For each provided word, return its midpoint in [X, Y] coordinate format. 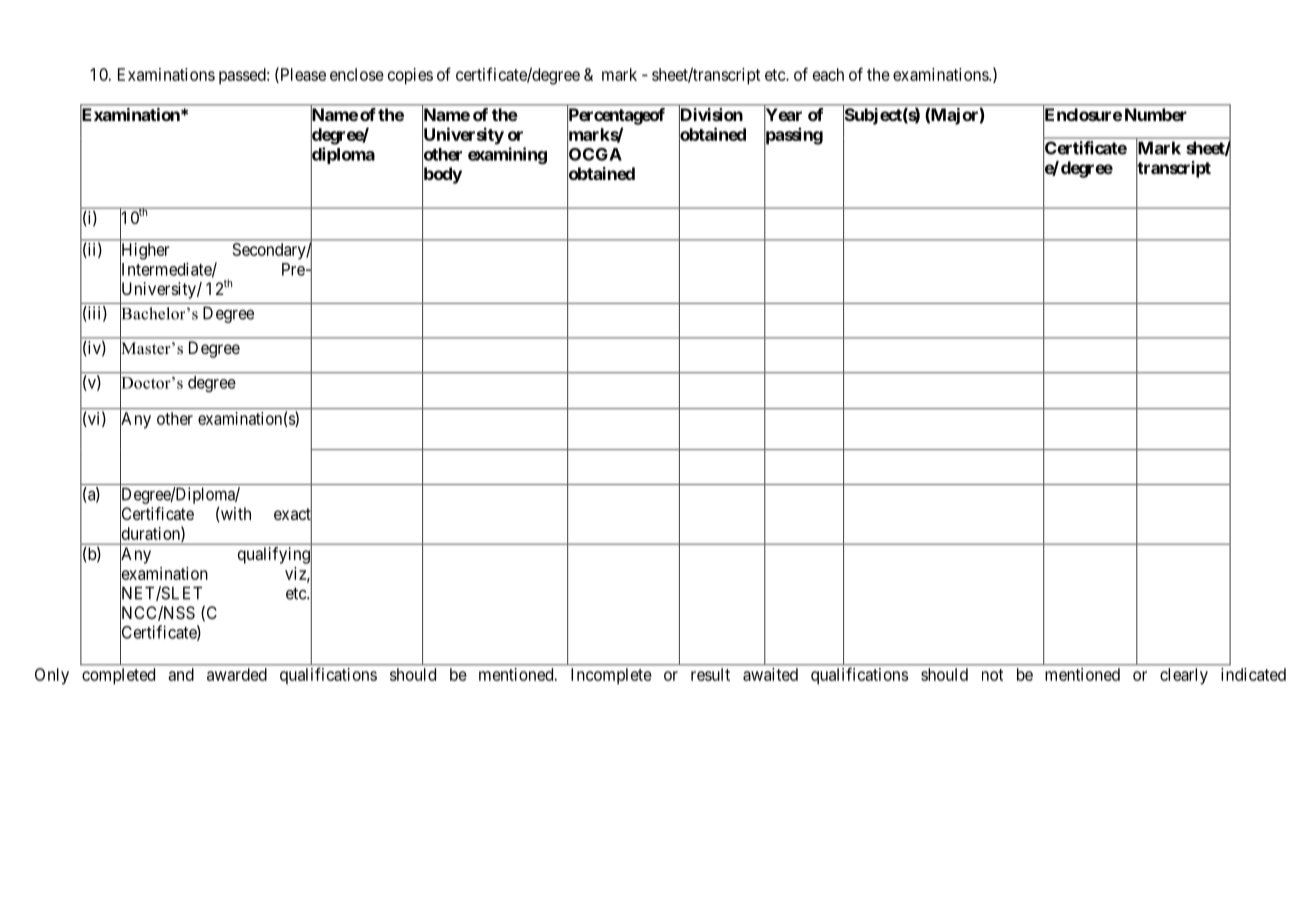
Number [1156, 114]
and [181, 674]
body [442, 176]
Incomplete [611, 676]
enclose [357, 74]
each [828, 74]
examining [507, 155]
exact [293, 515]
